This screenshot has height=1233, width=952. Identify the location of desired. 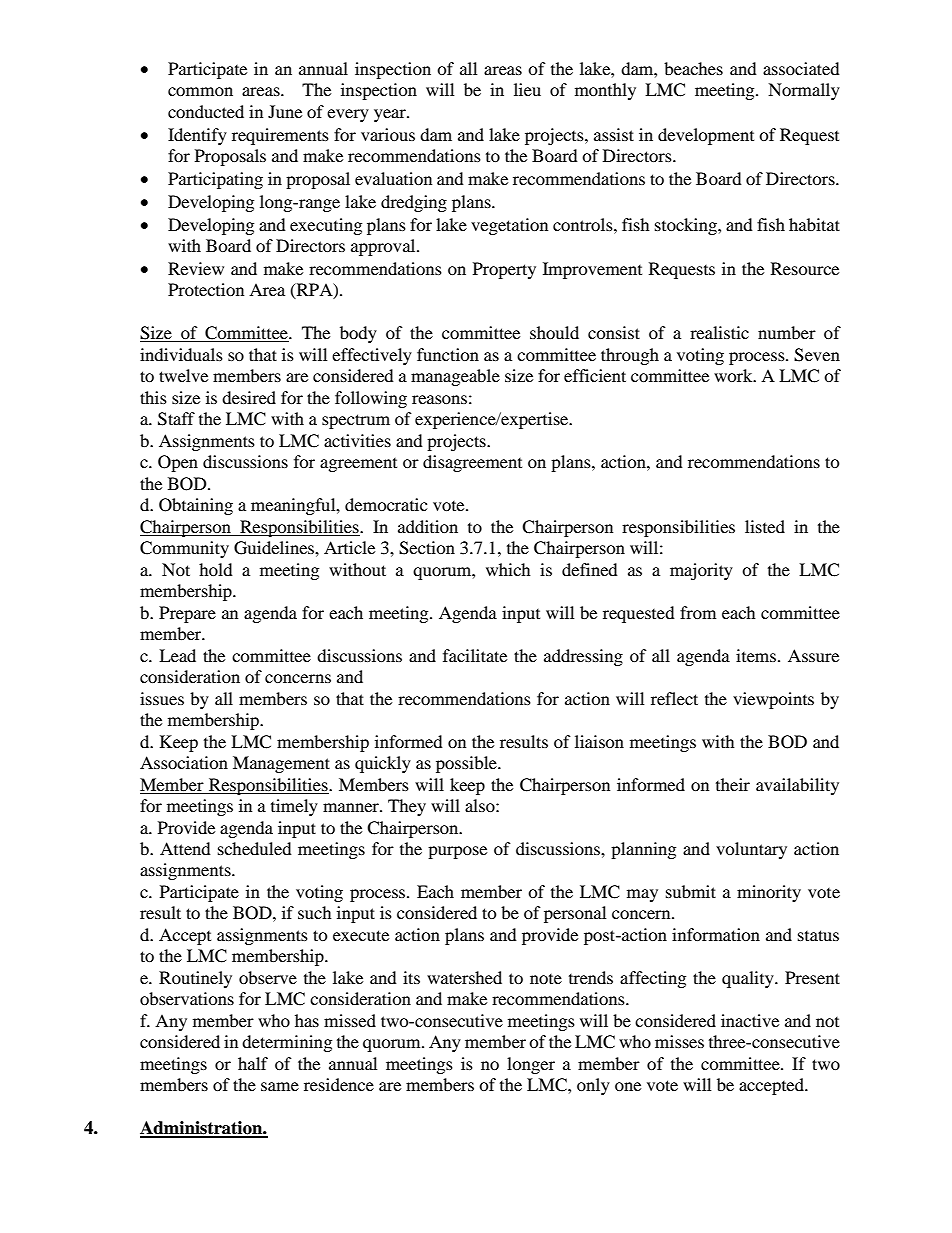
(249, 397).
